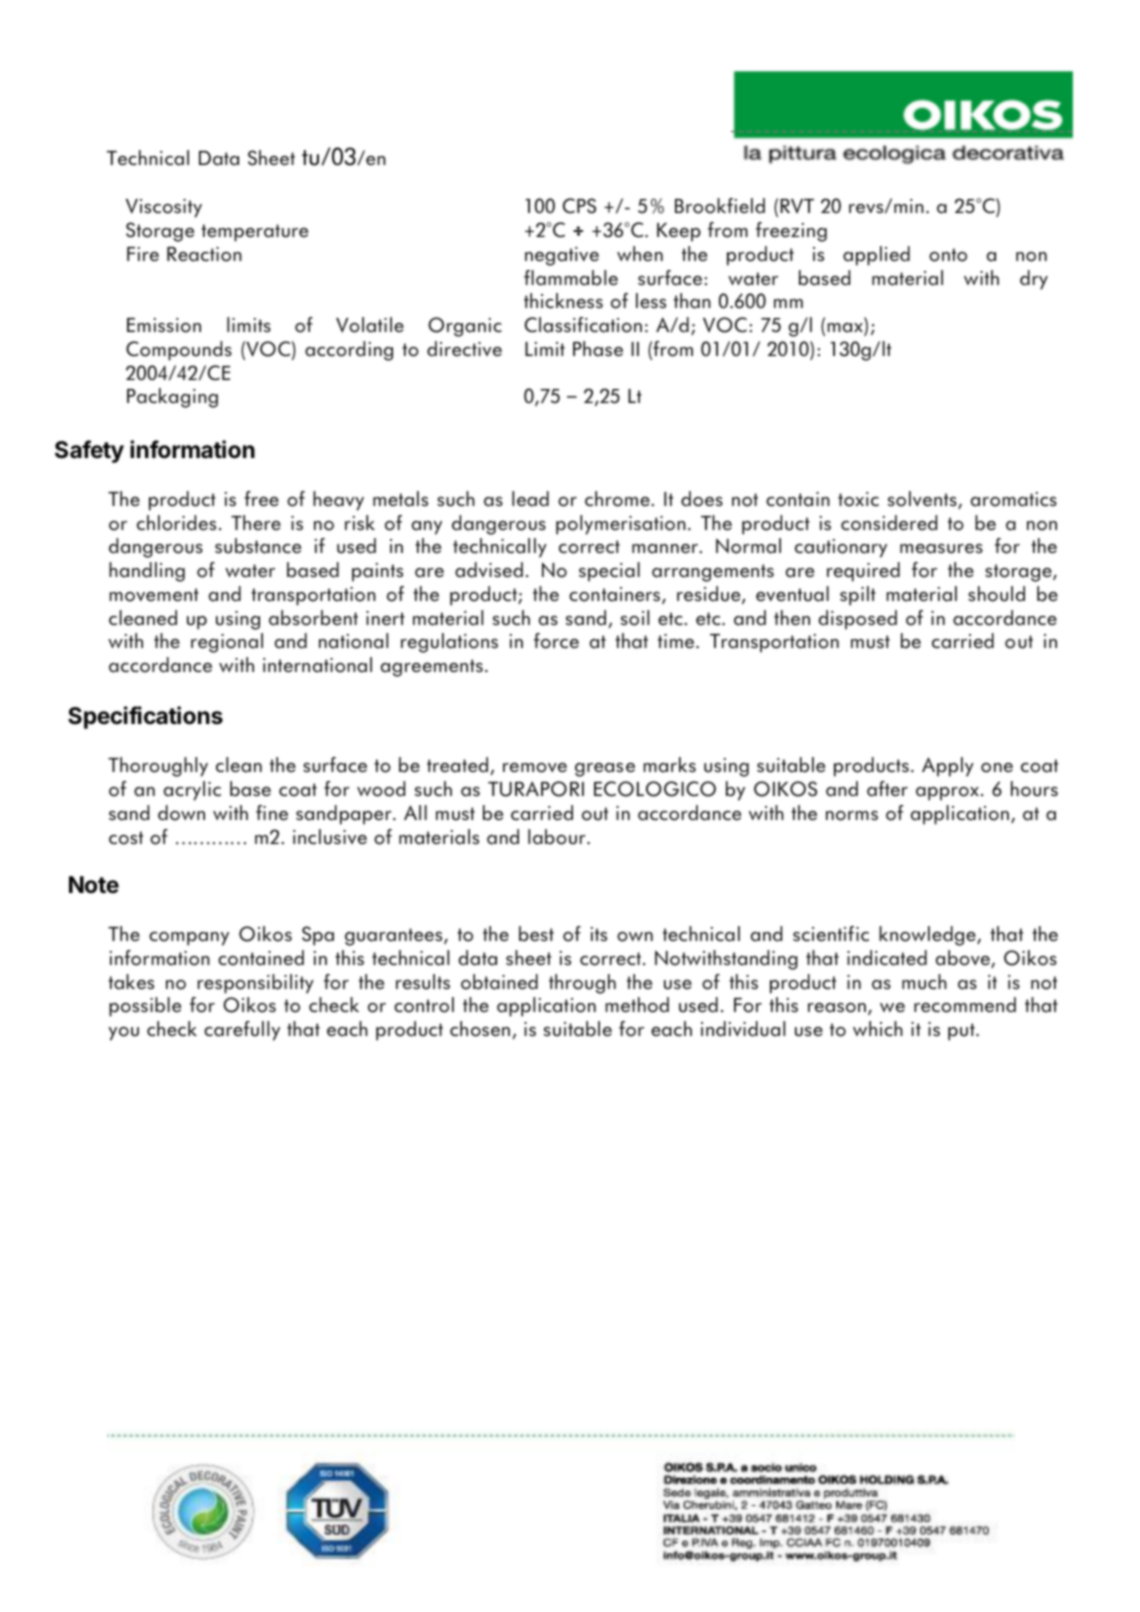  What do you see at coordinates (948, 255) in the screenshot?
I see `onto` at bounding box center [948, 255].
